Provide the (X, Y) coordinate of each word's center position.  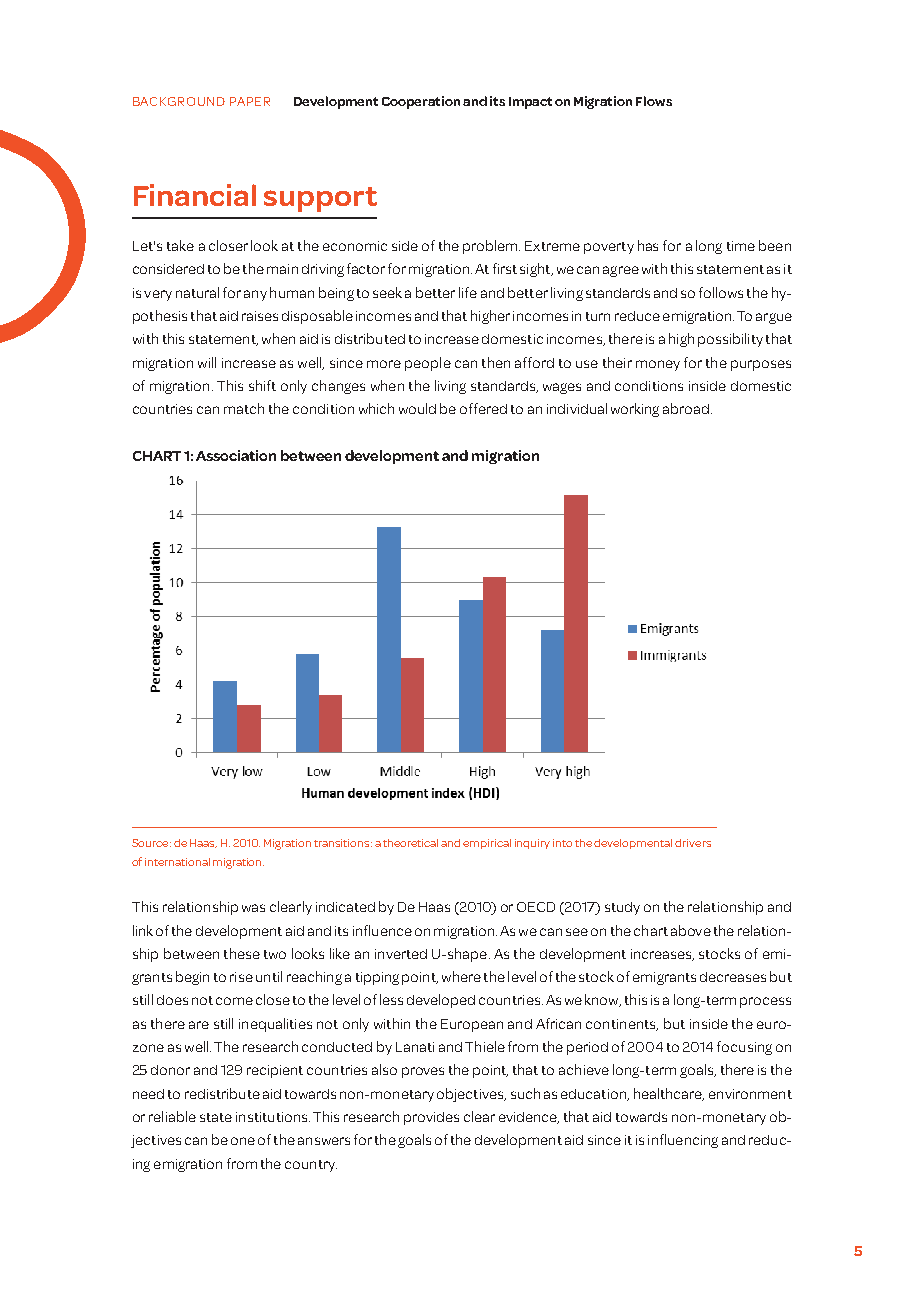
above (691, 930)
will (207, 362)
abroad (686, 408)
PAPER (250, 101)
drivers (693, 843)
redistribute (222, 1093)
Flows (654, 101)
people (428, 364)
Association (236, 455)
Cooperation (421, 102)
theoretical (410, 843)
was (253, 908)
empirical (487, 844)
